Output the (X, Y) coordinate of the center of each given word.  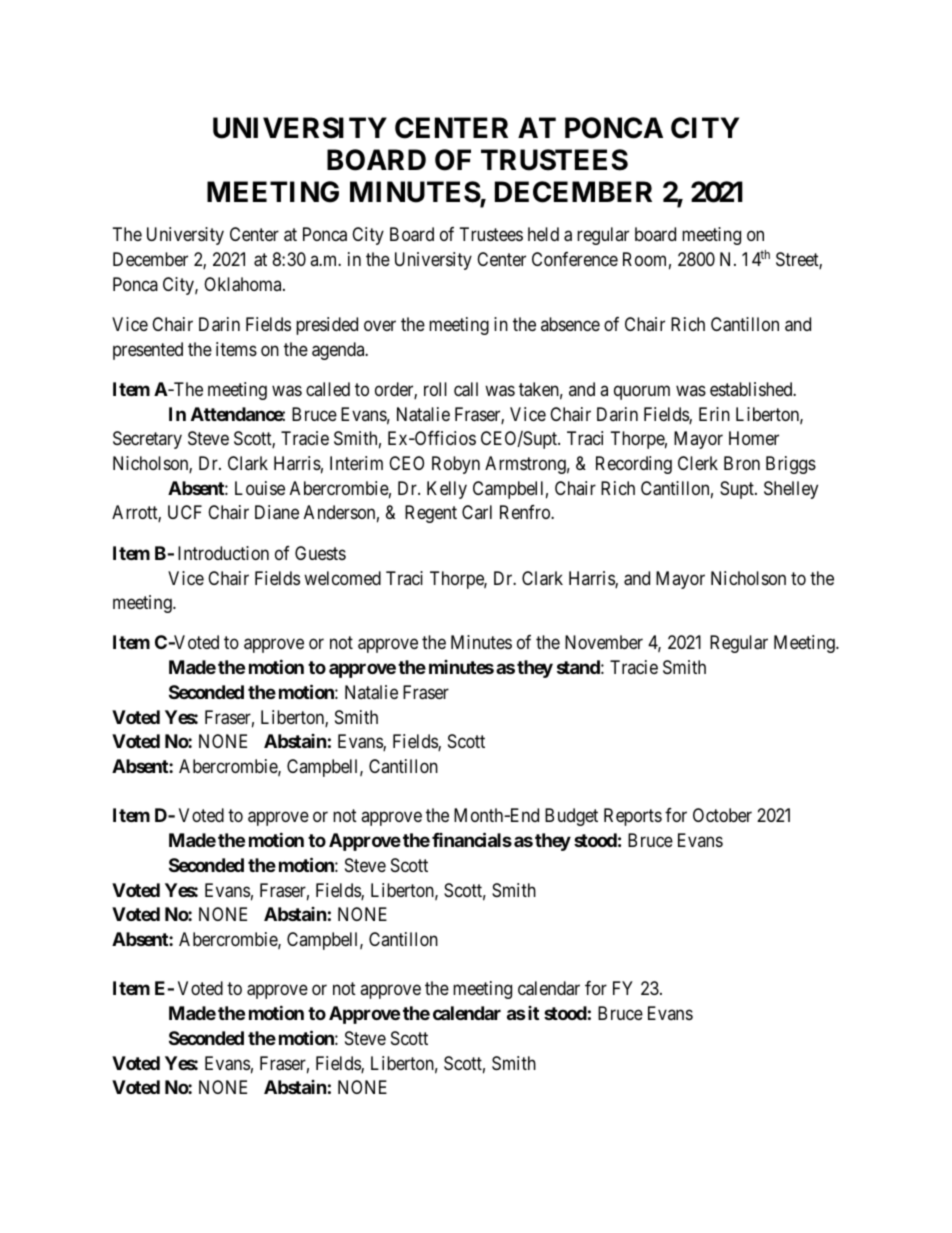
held (543, 234)
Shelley (791, 490)
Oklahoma (244, 284)
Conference (575, 259)
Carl (477, 512)
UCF (185, 512)
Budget (571, 817)
